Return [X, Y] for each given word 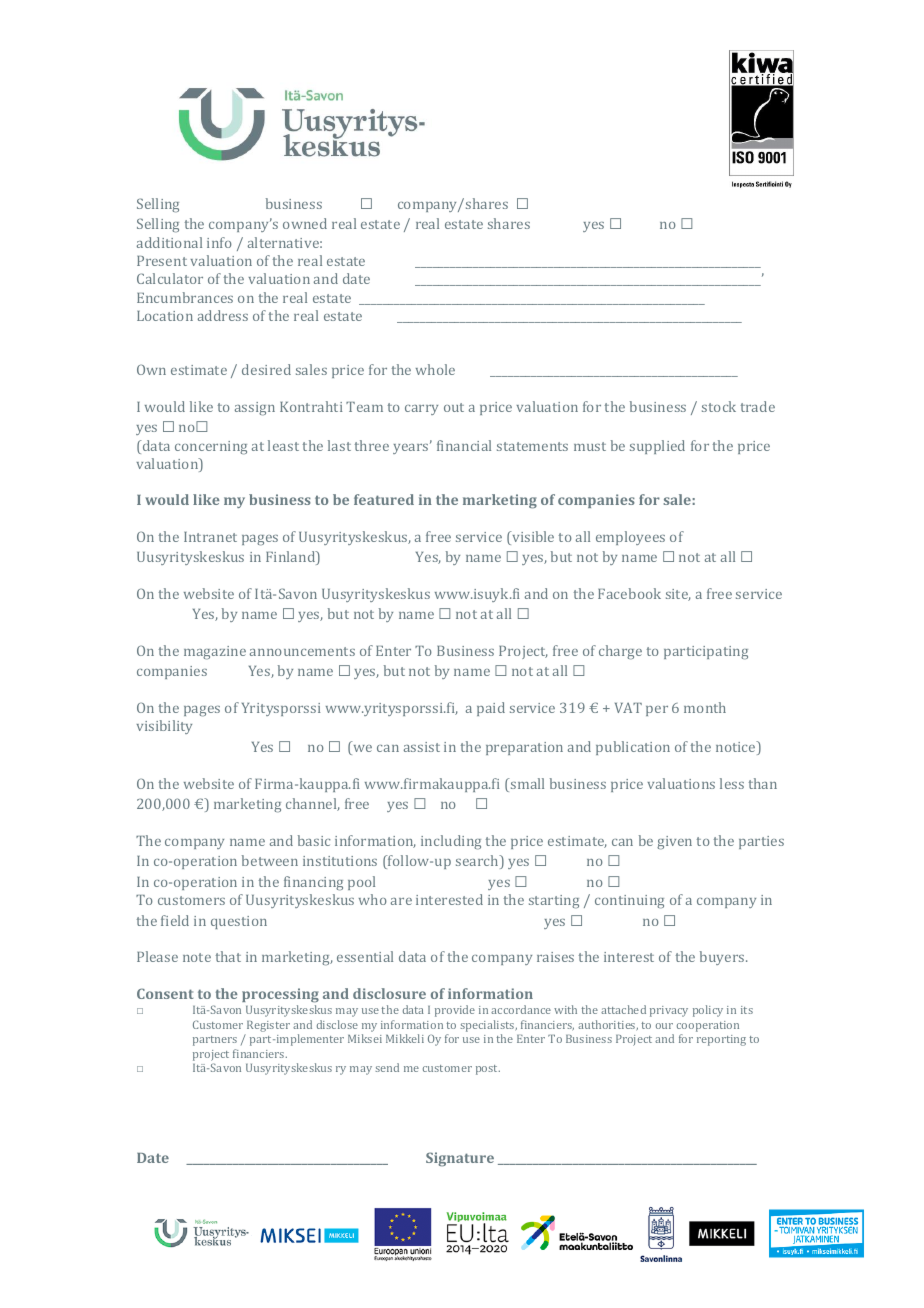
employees [630, 538]
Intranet [210, 537]
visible [532, 538]
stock [719, 406]
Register [268, 1026]
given [674, 843]
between [270, 860]
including [451, 842]
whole [435, 369]
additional [169, 242]
